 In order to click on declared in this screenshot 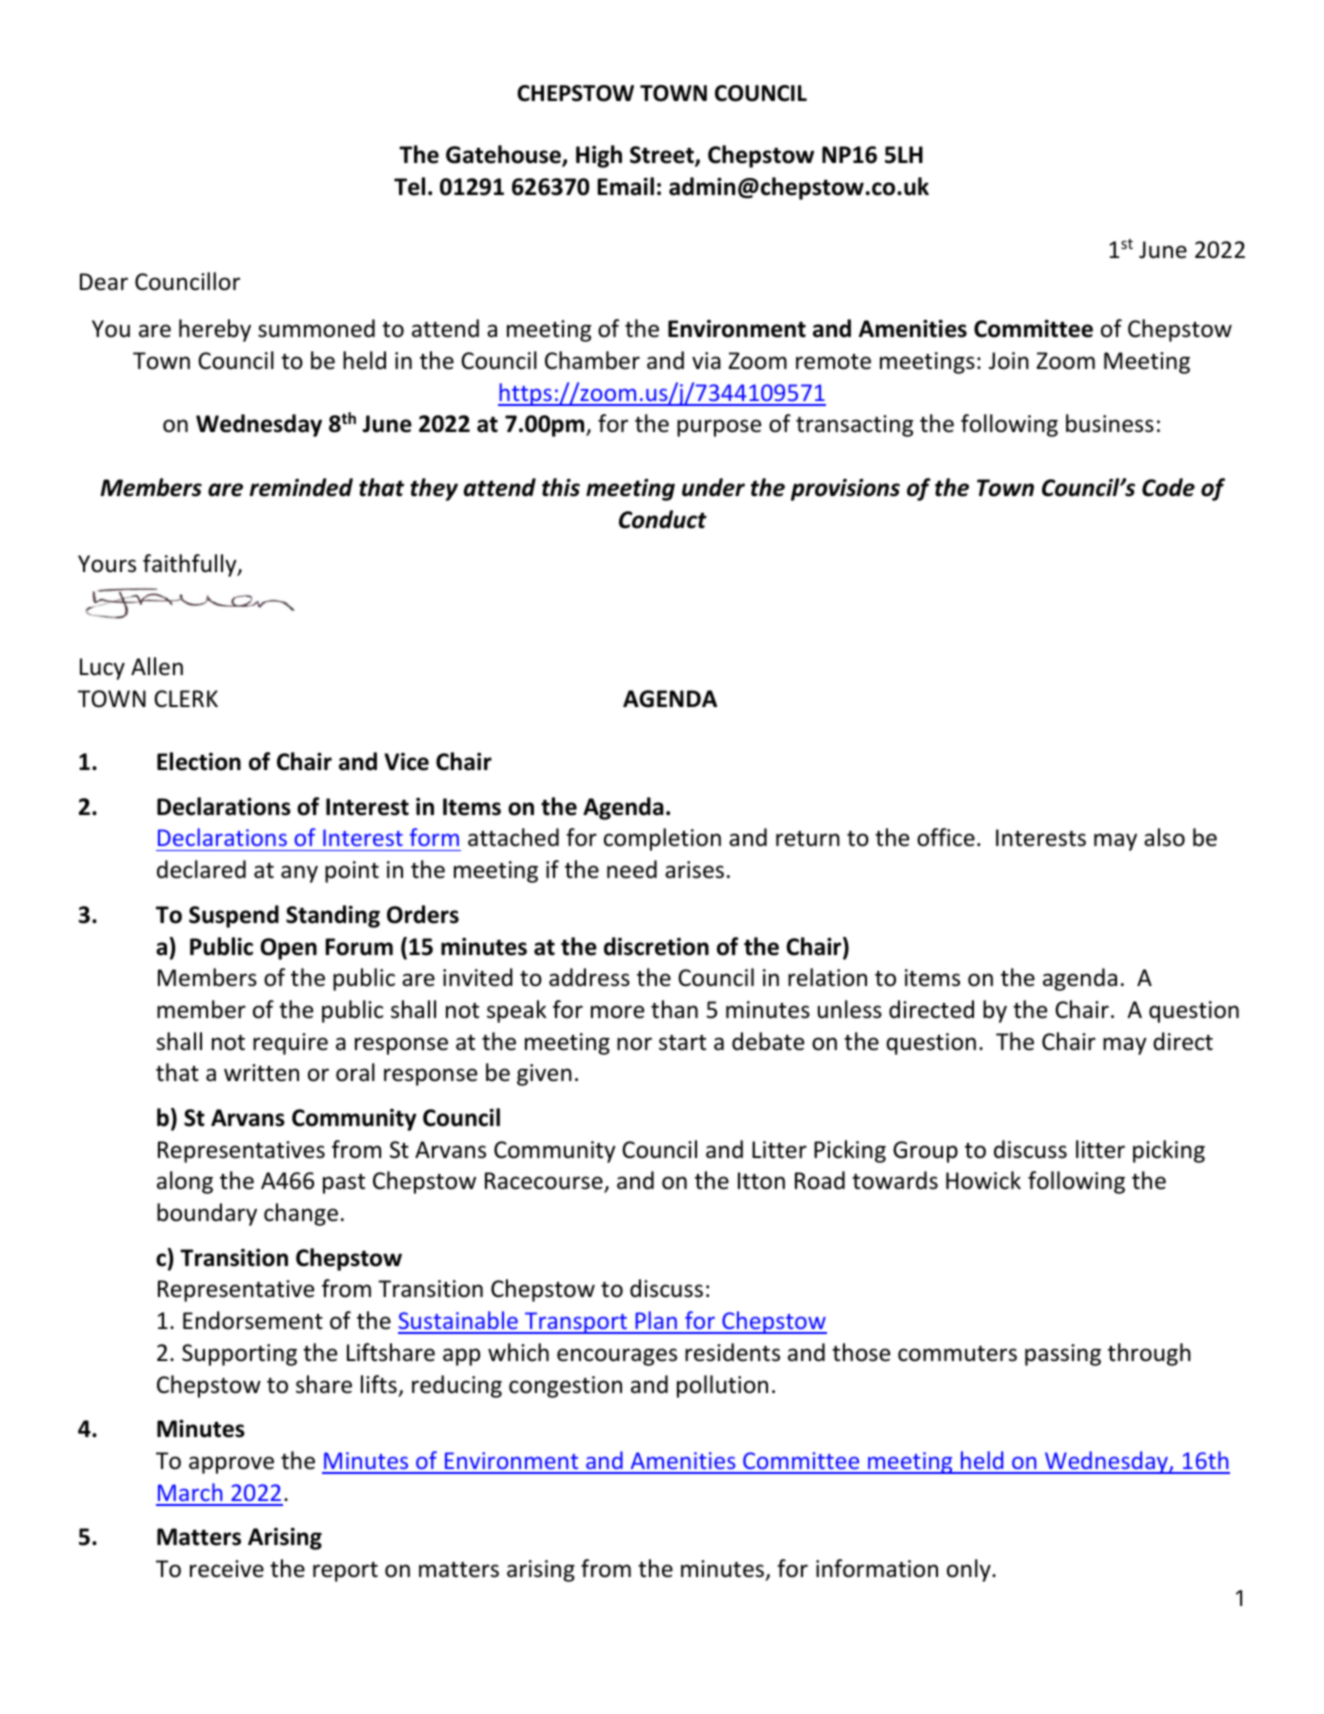, I will do `click(201, 869)`.
